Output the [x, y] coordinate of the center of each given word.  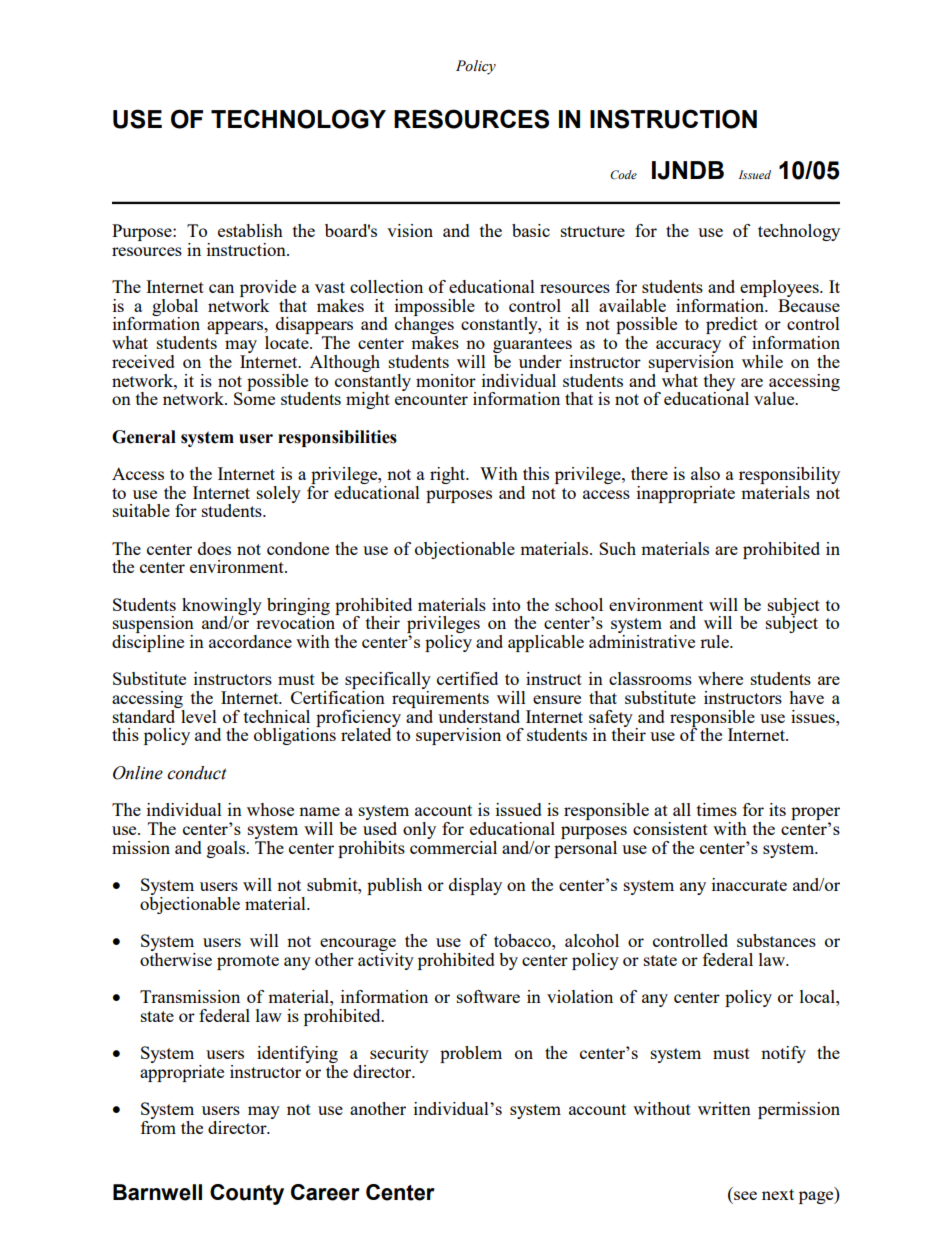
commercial [453, 846]
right [449, 475]
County [247, 1194]
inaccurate [749, 884]
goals [227, 849]
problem [471, 1054]
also [705, 473]
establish [250, 230]
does [214, 548]
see [745, 1195]
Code [623, 175]
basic [531, 230]
